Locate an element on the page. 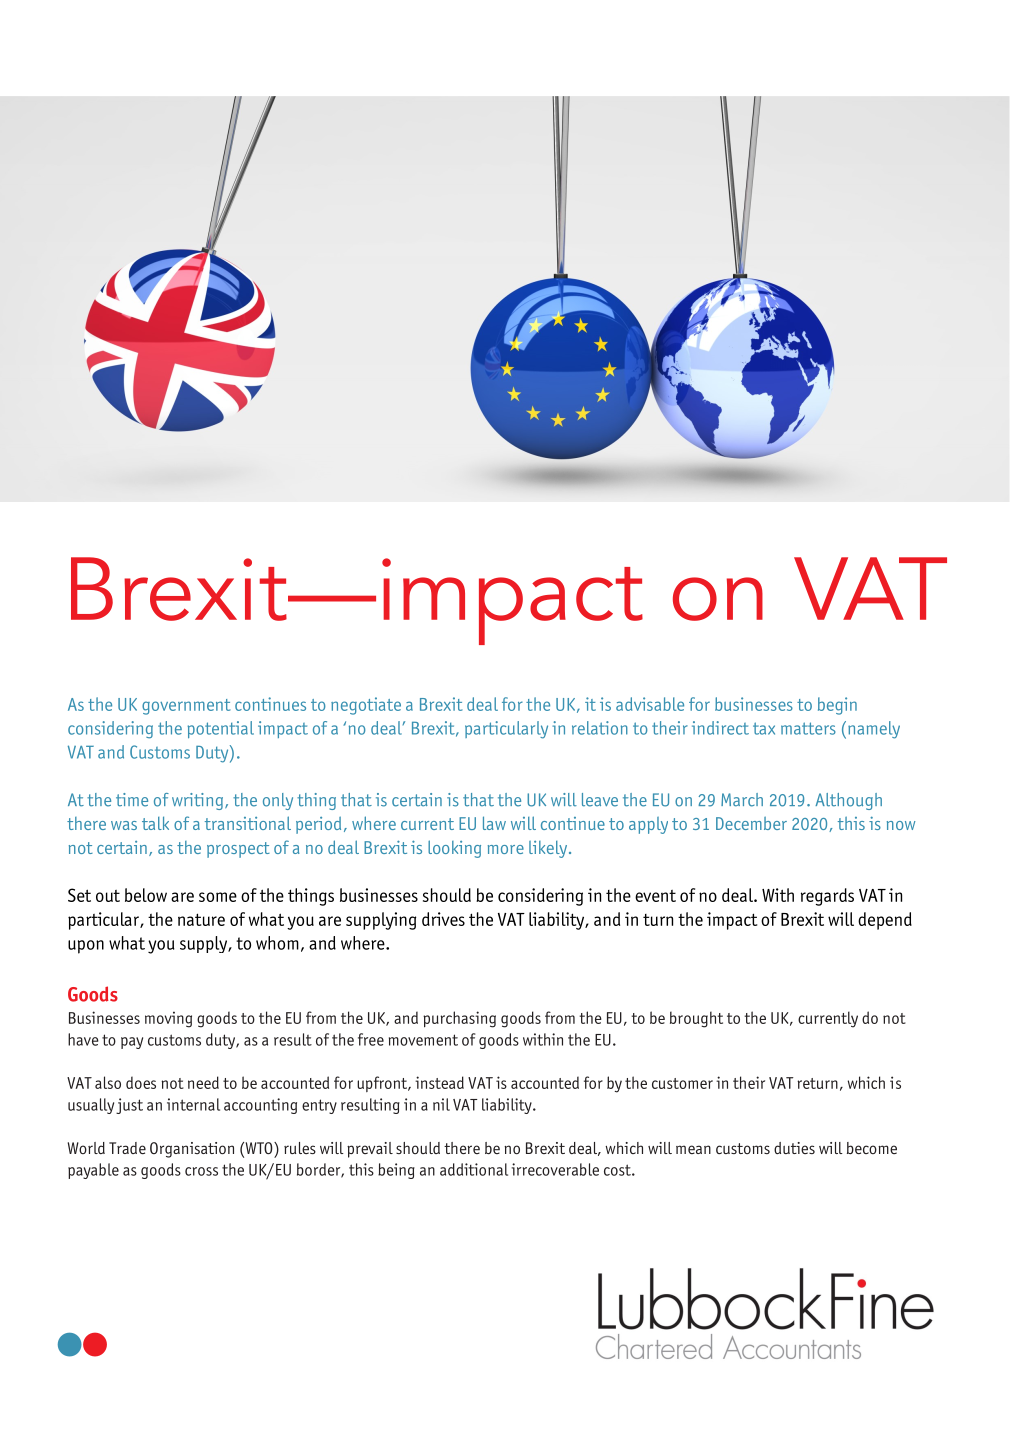  movement is located at coordinates (423, 1040).
